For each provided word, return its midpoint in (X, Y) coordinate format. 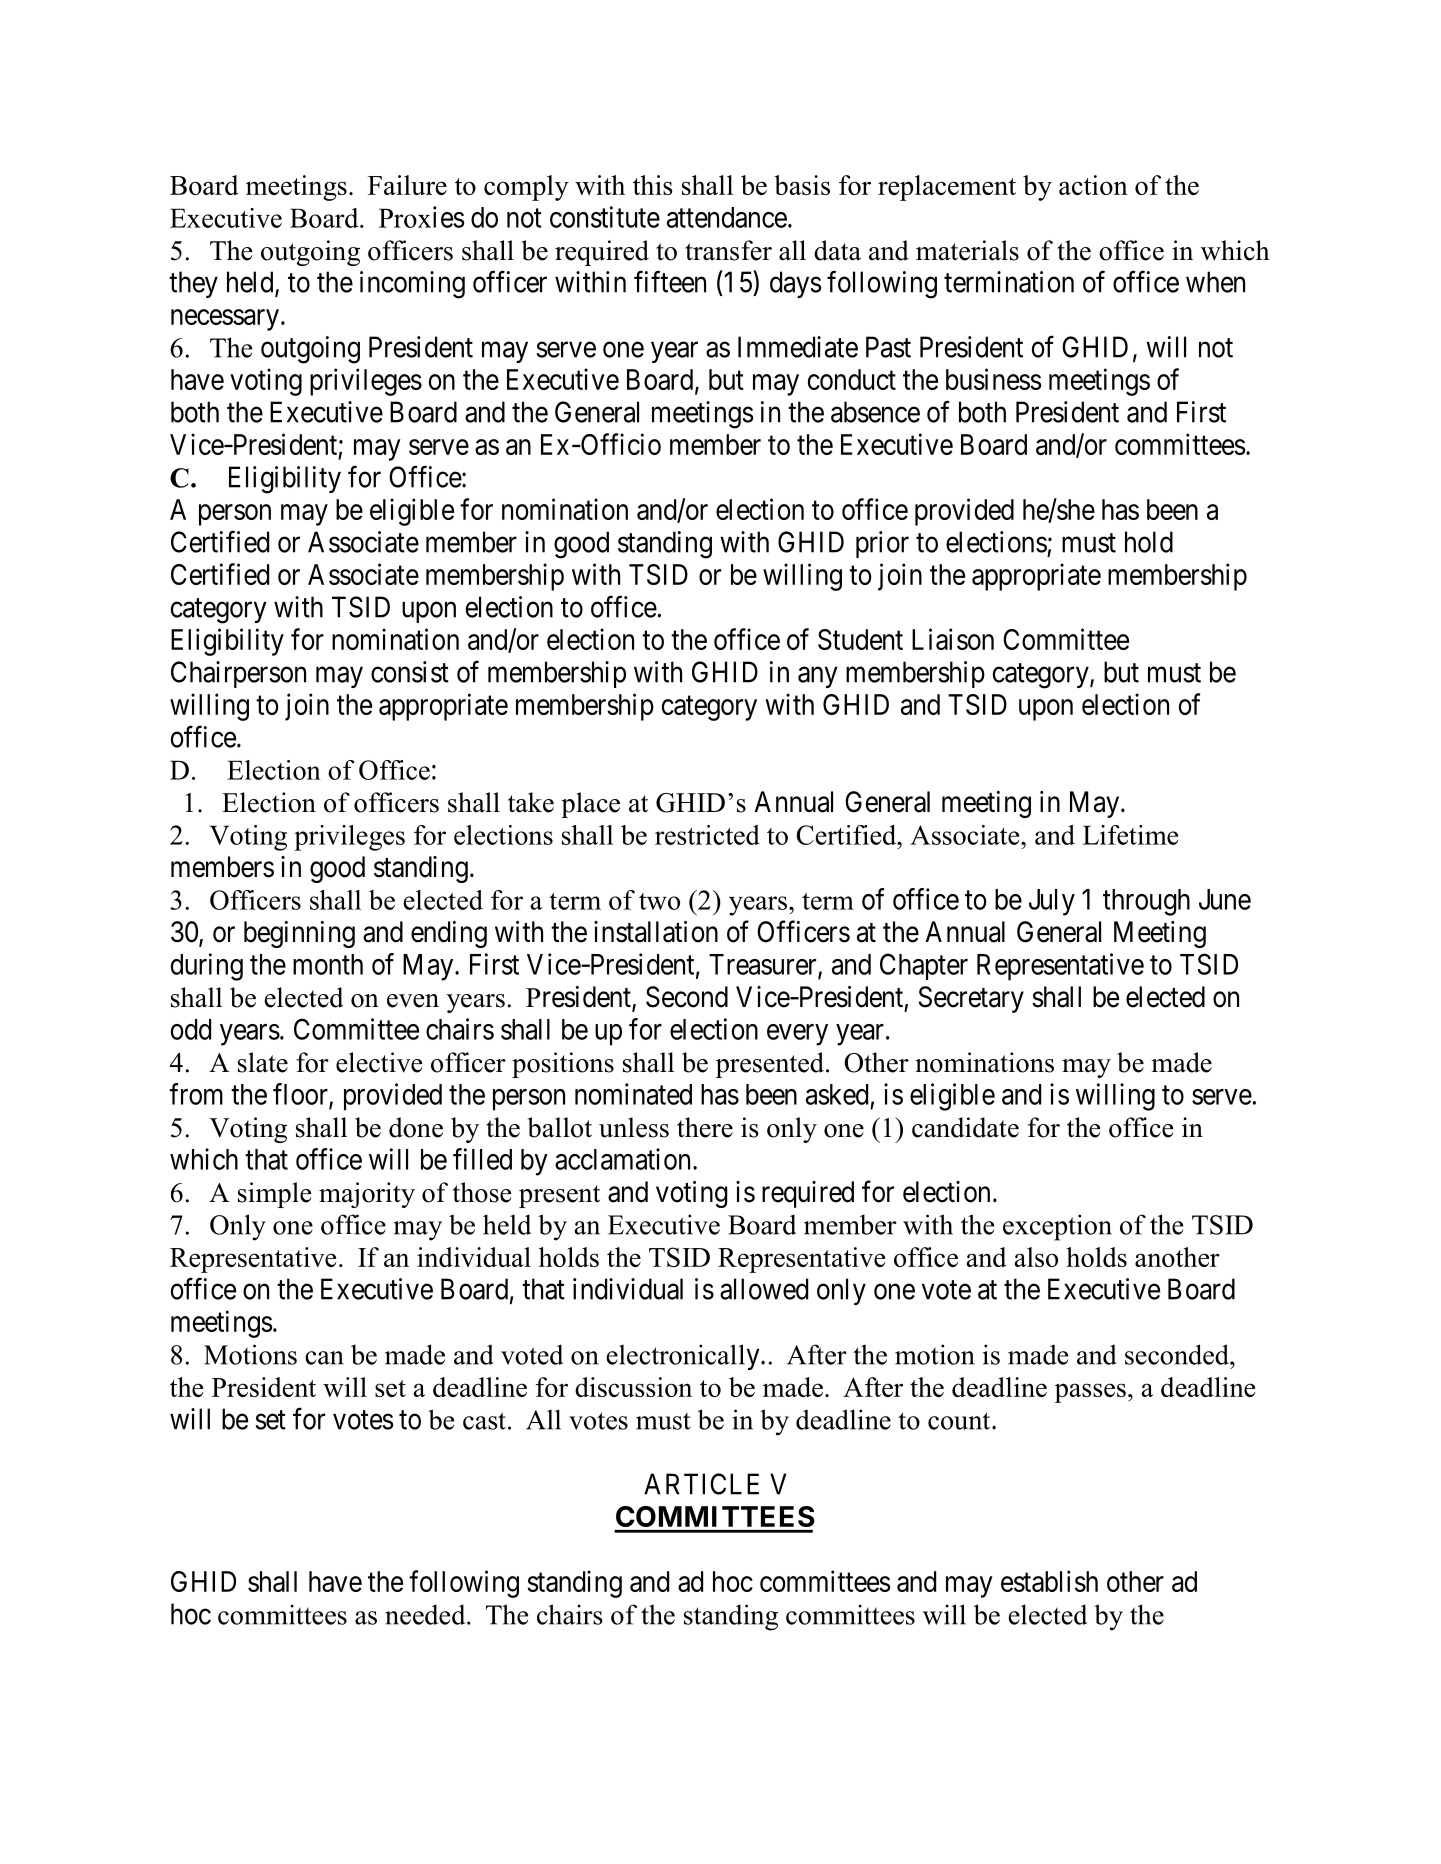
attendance (727, 217)
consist (410, 672)
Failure (407, 185)
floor (301, 1095)
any (818, 677)
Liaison (953, 639)
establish (1049, 1581)
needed (426, 1614)
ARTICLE (701, 1484)
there (705, 1127)
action (1093, 185)
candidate (965, 1127)
